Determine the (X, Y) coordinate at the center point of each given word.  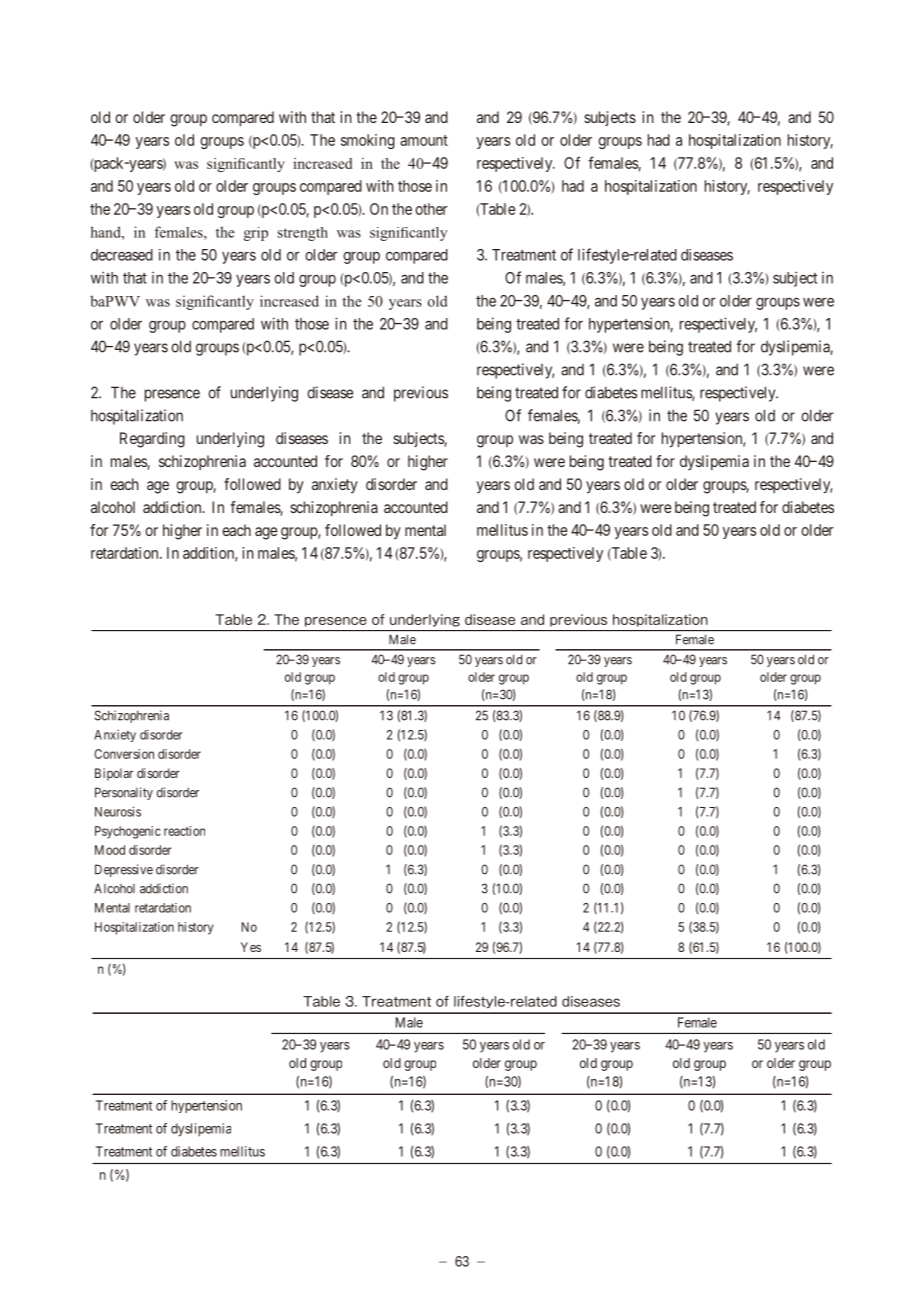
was (531, 439)
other (431, 209)
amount (424, 140)
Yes (251, 947)
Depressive (124, 870)
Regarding (152, 440)
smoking (368, 141)
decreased (122, 255)
